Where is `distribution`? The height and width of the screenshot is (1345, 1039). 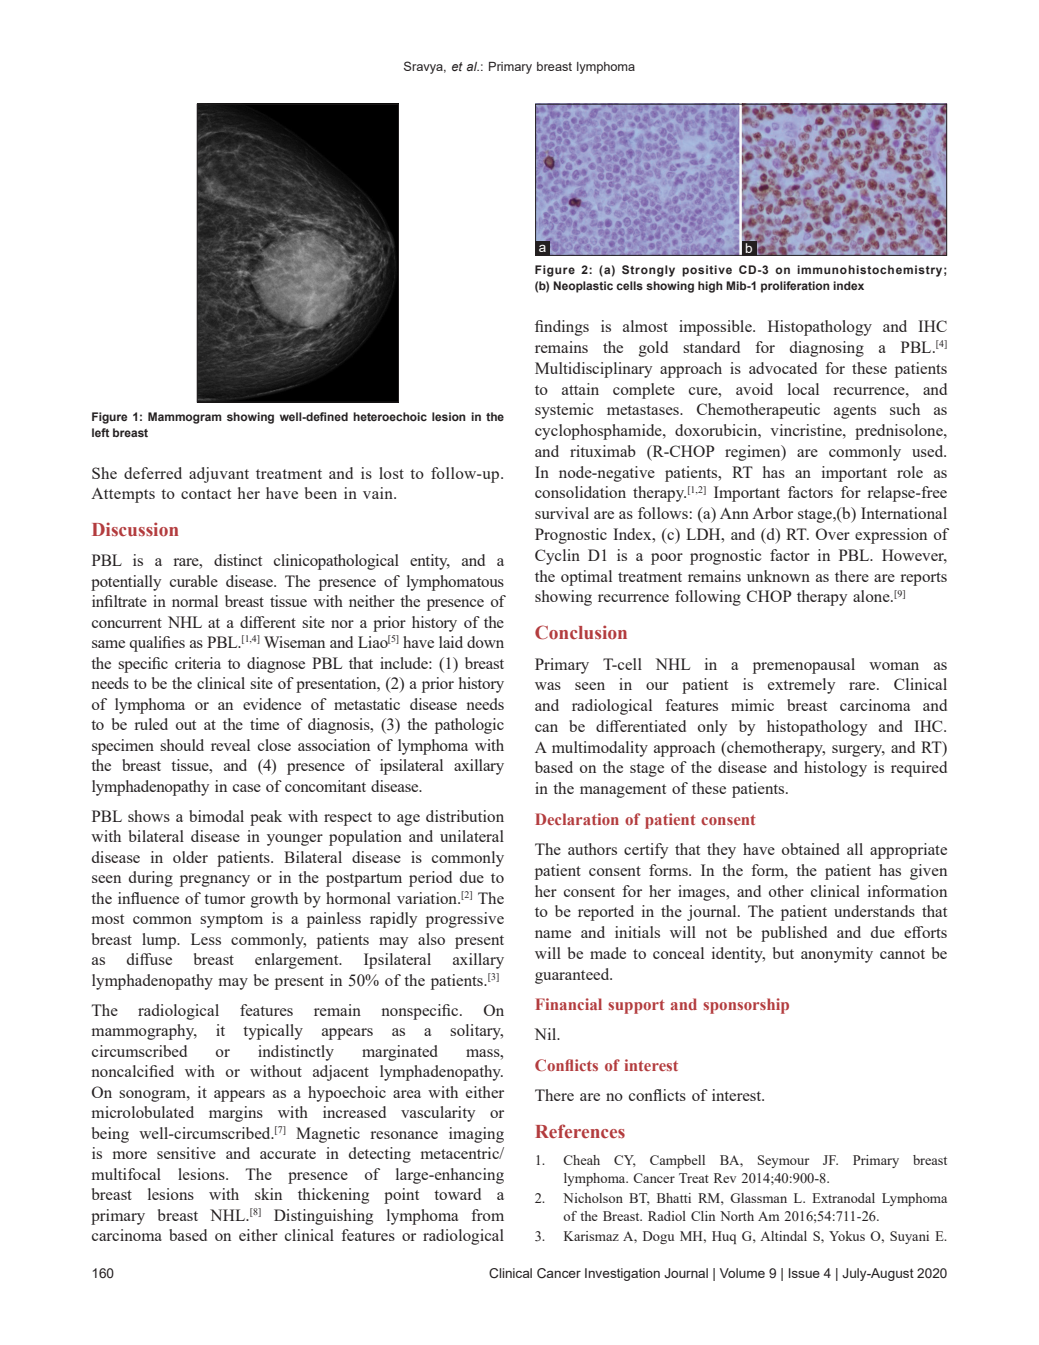 distribution is located at coordinates (465, 816).
